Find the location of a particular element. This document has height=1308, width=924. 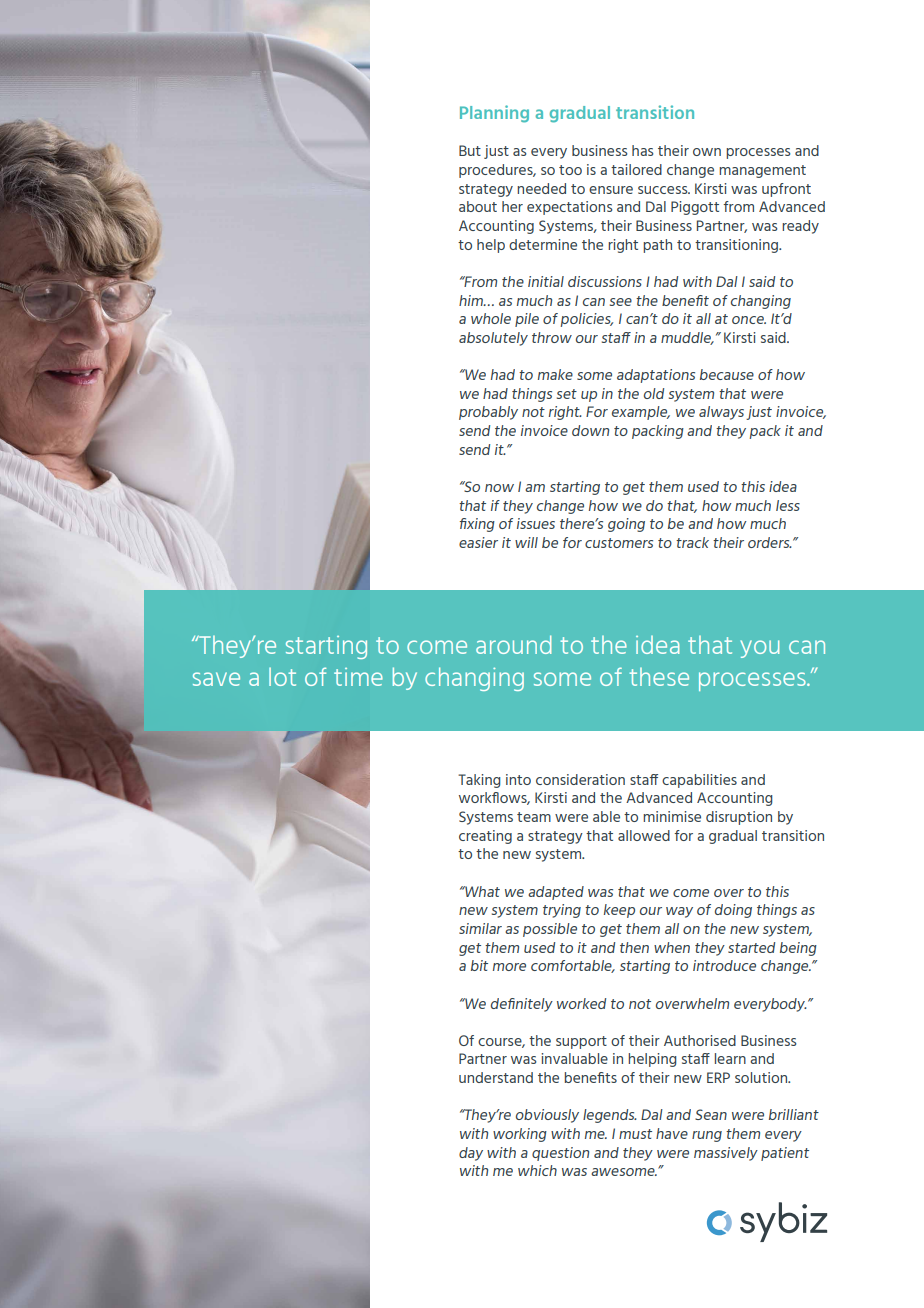

support is located at coordinates (581, 1042).
